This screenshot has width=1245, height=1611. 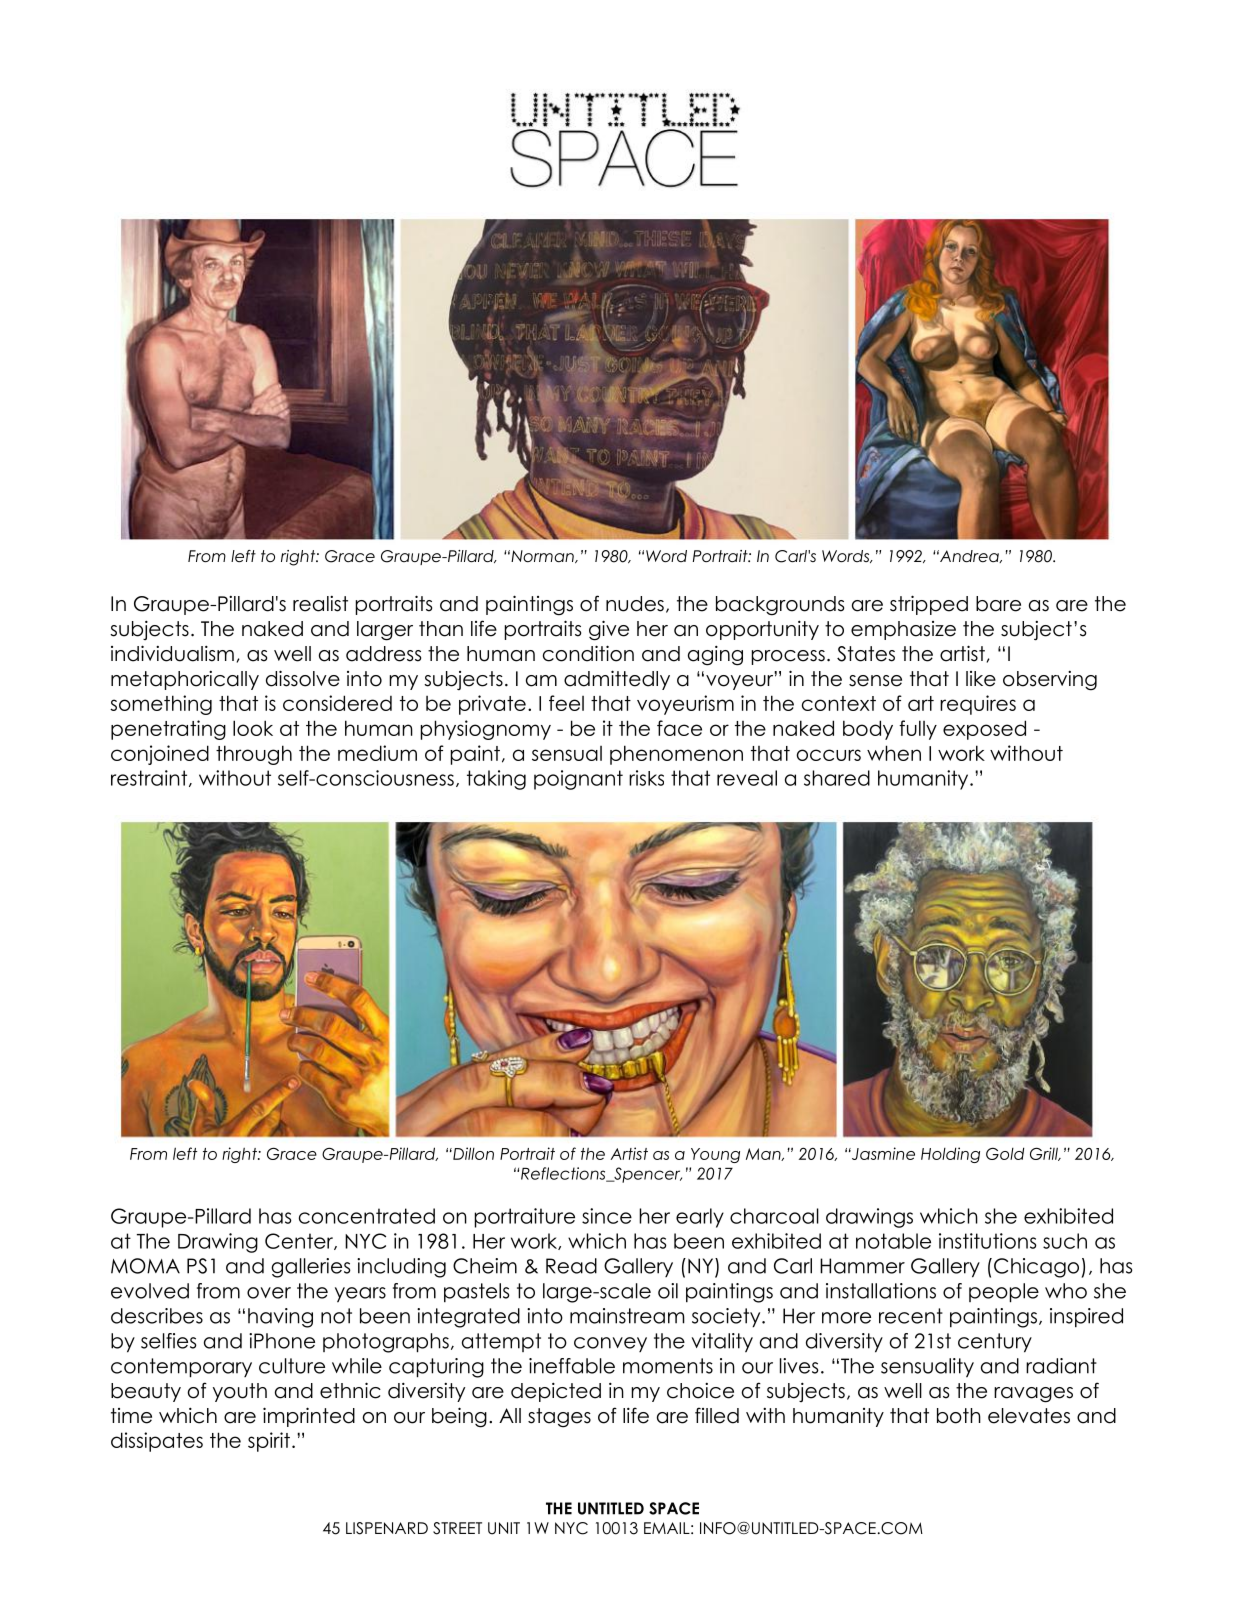 I want to click on Young, so click(x=715, y=1155).
